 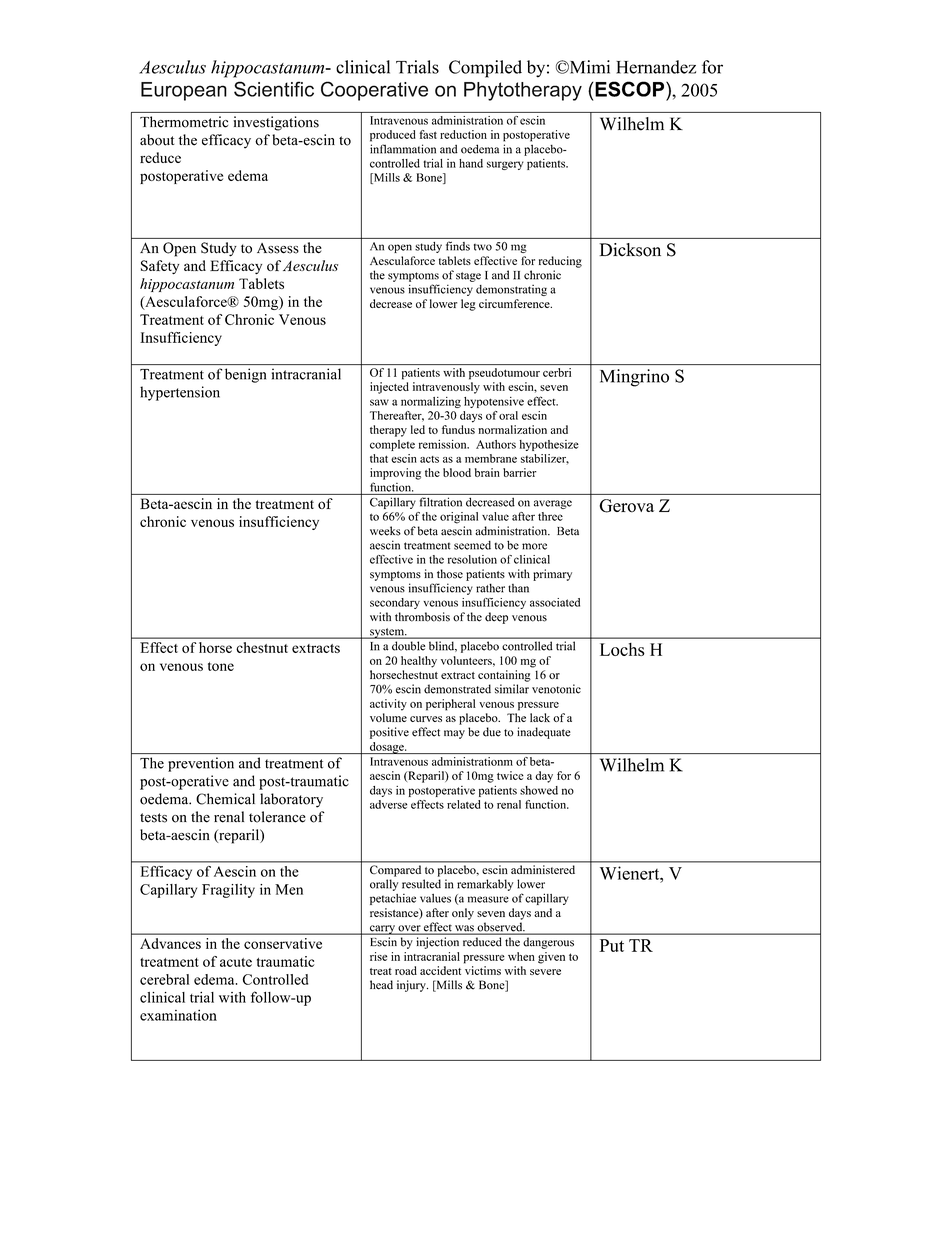 I want to click on European, so click(x=184, y=91).
